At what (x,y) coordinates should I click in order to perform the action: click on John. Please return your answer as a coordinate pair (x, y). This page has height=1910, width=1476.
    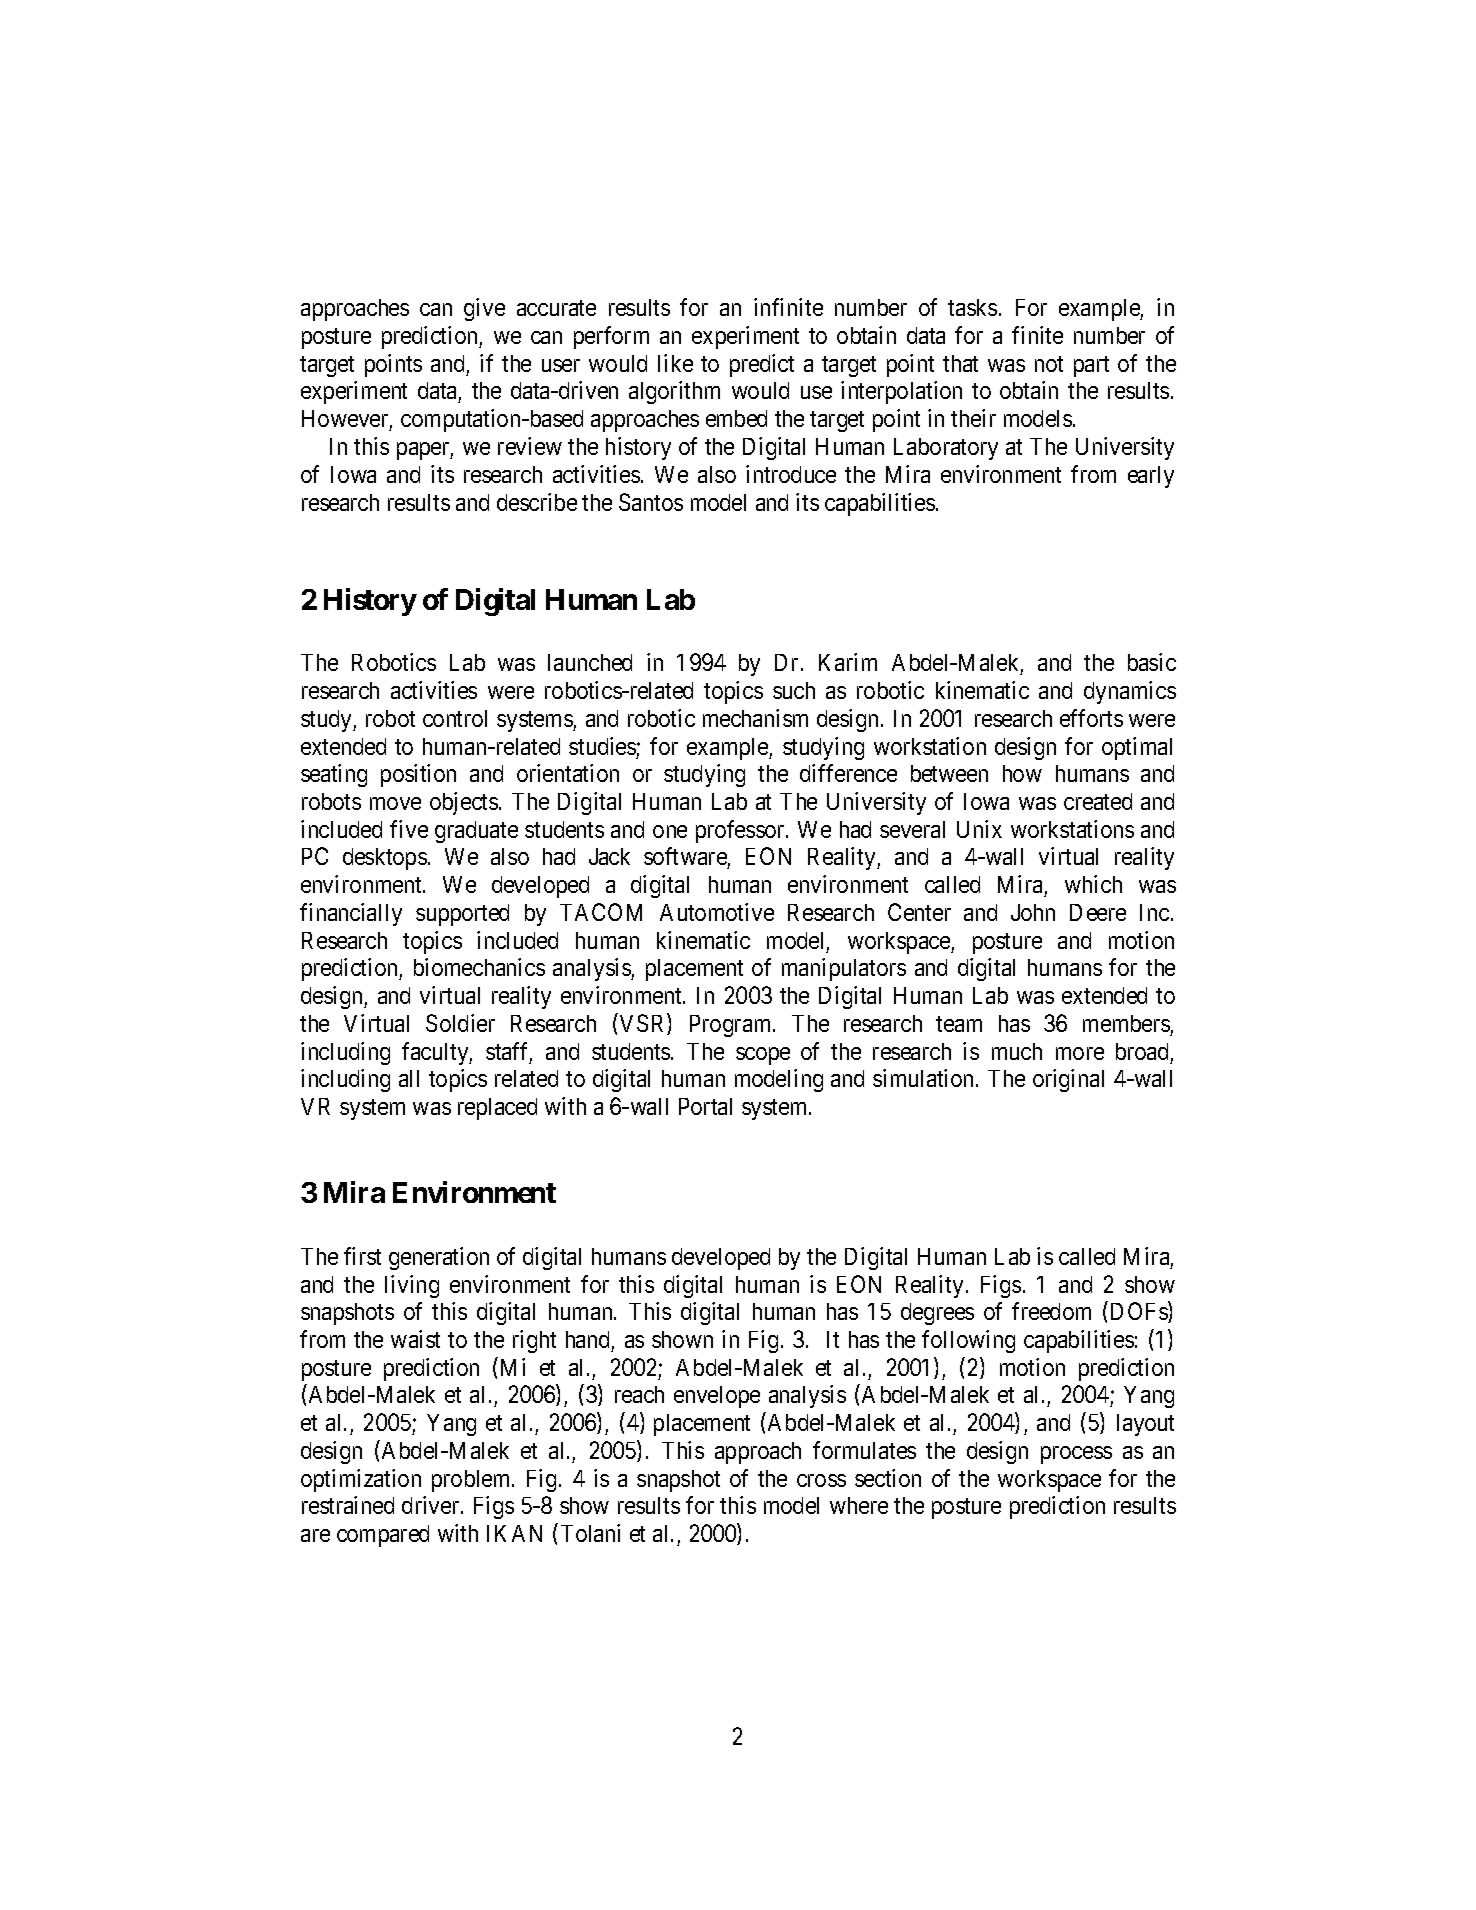
    Looking at the image, I should click on (1033, 912).
